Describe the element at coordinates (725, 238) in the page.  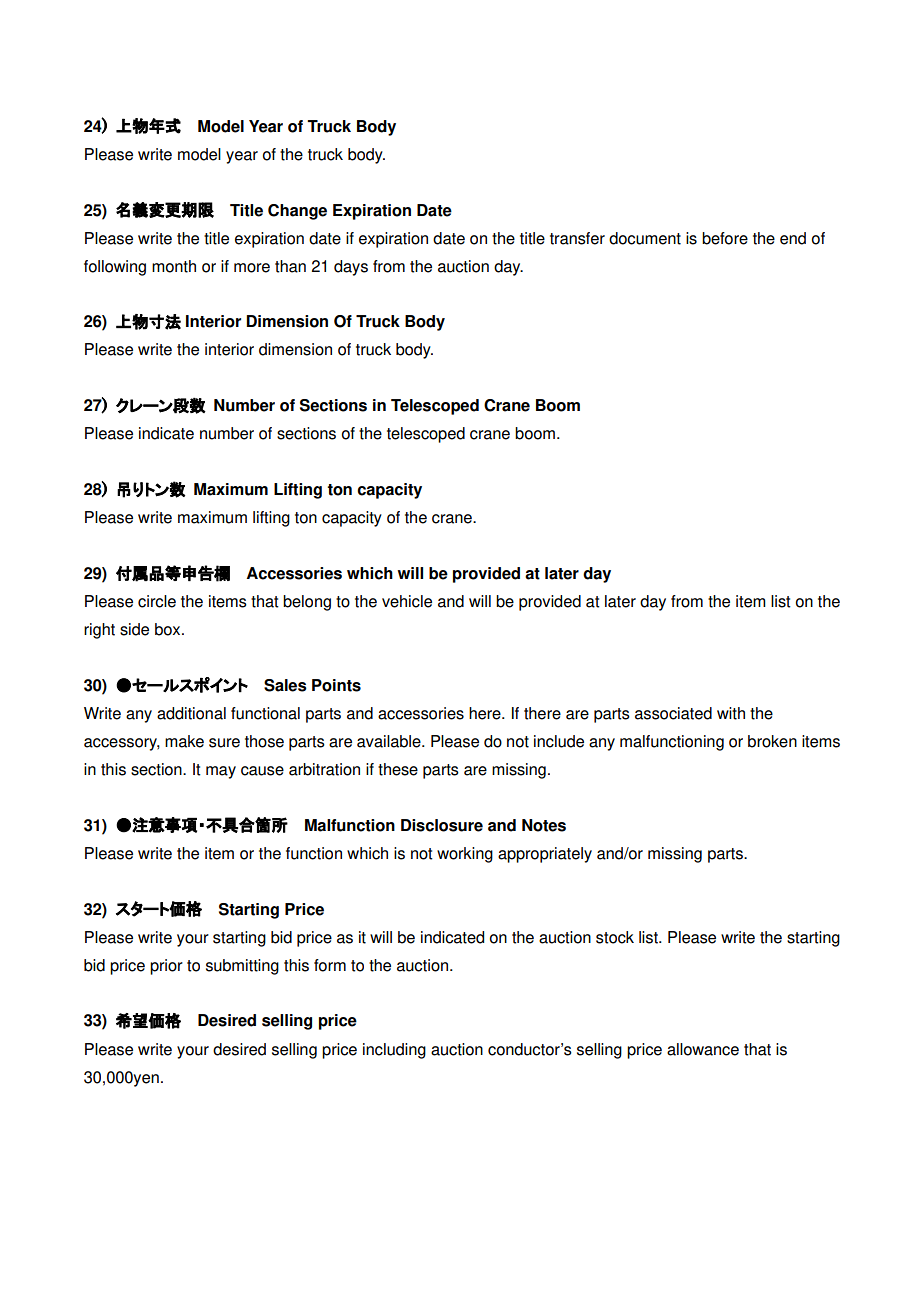
I see `before` at that location.
